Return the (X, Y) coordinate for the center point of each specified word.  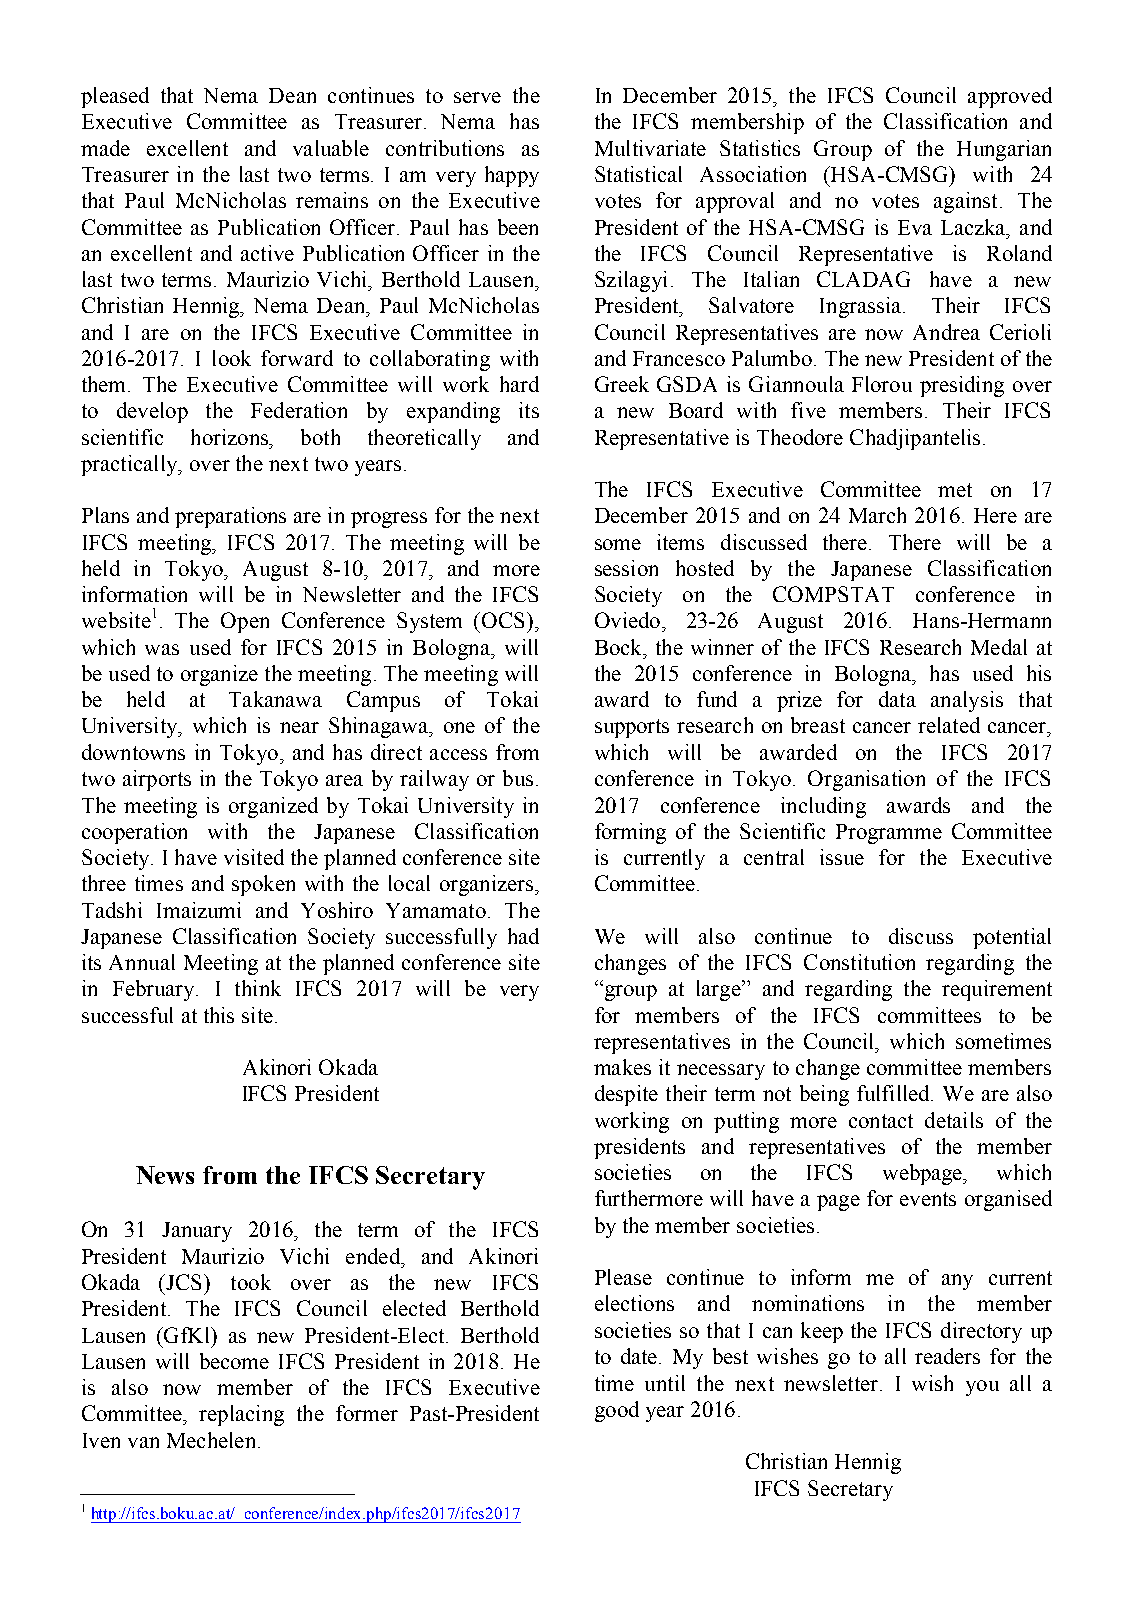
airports (157, 780)
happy (512, 176)
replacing (241, 1415)
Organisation (866, 780)
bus (518, 778)
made (105, 148)
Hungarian (1004, 150)
